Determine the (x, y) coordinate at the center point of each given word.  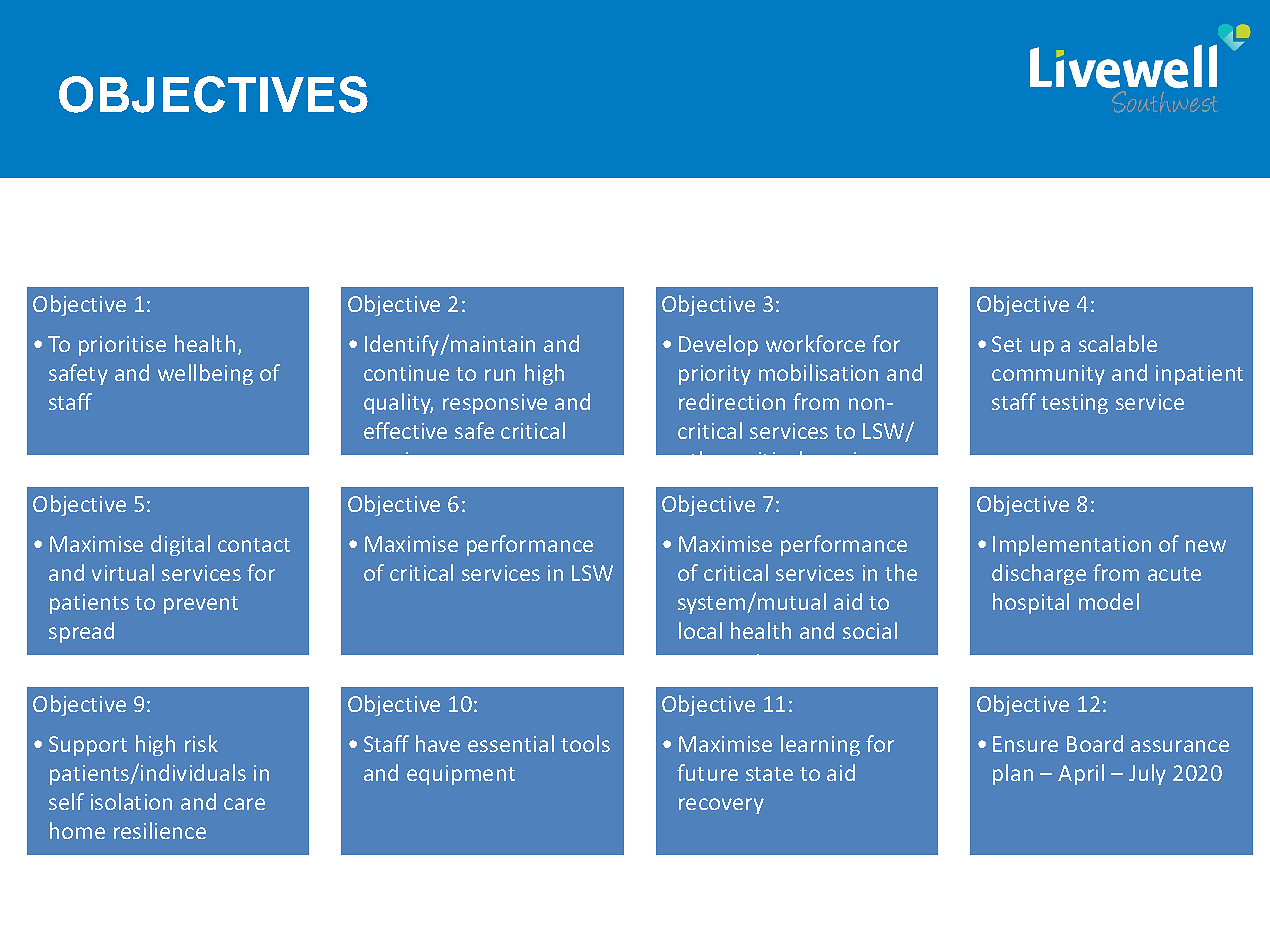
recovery (721, 806)
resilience (160, 830)
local (700, 630)
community (1048, 375)
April (1081, 774)
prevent (201, 605)
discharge (1039, 574)
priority (715, 375)
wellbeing (205, 374)
